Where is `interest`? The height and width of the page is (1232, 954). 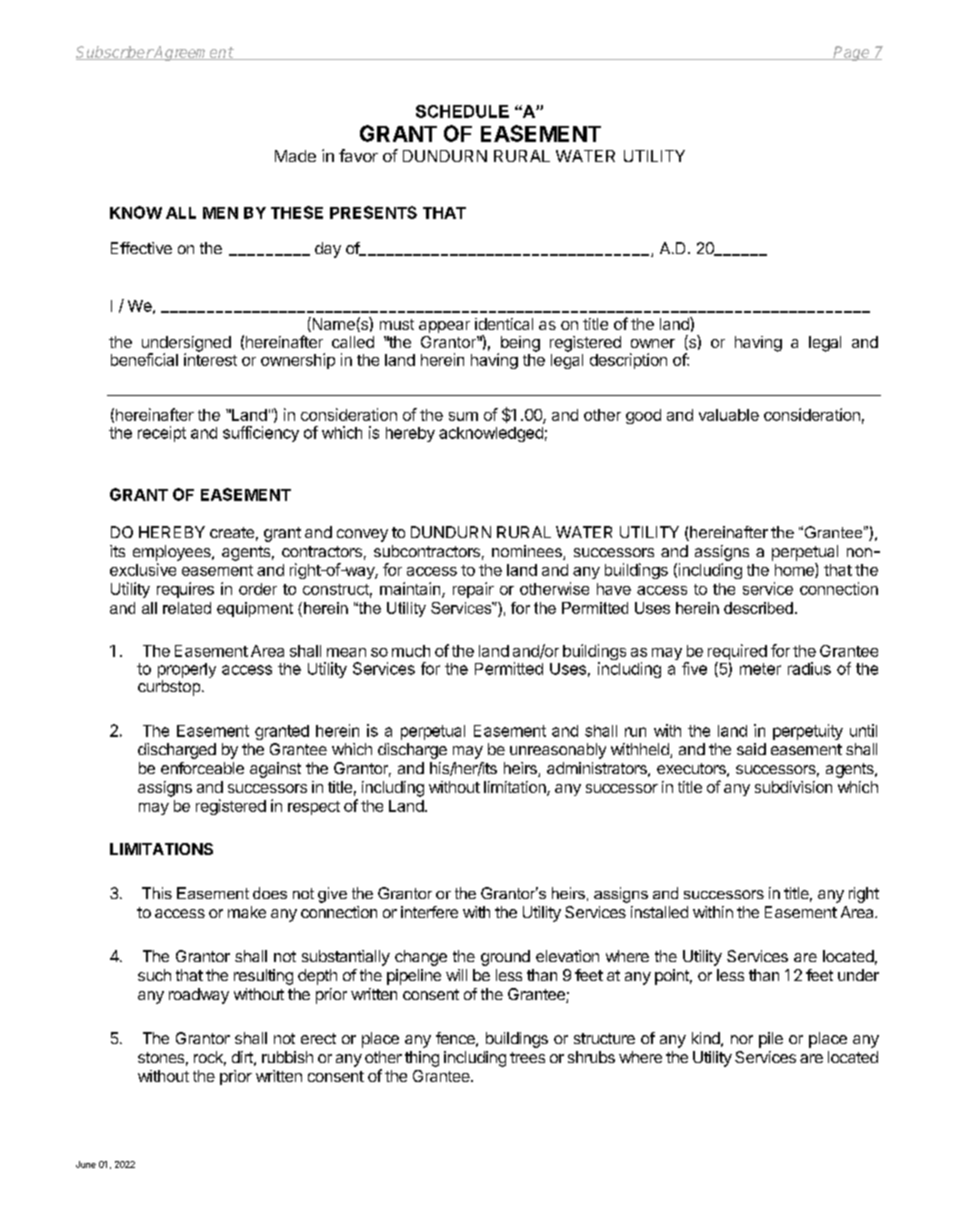
interest is located at coordinates (210, 358).
